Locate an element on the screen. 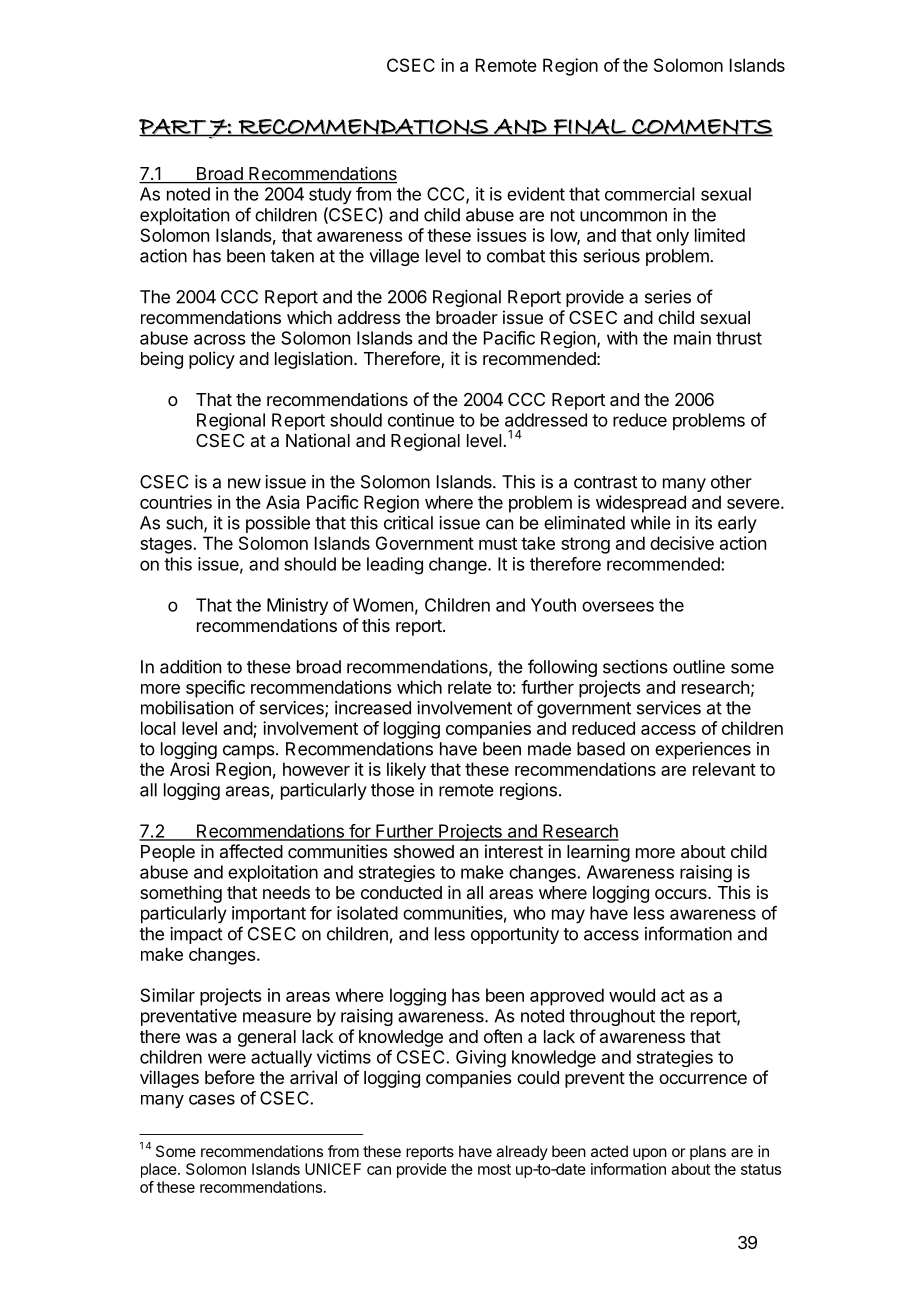 The width and height of the screenshot is (924, 1308). addition is located at coordinates (190, 667).
